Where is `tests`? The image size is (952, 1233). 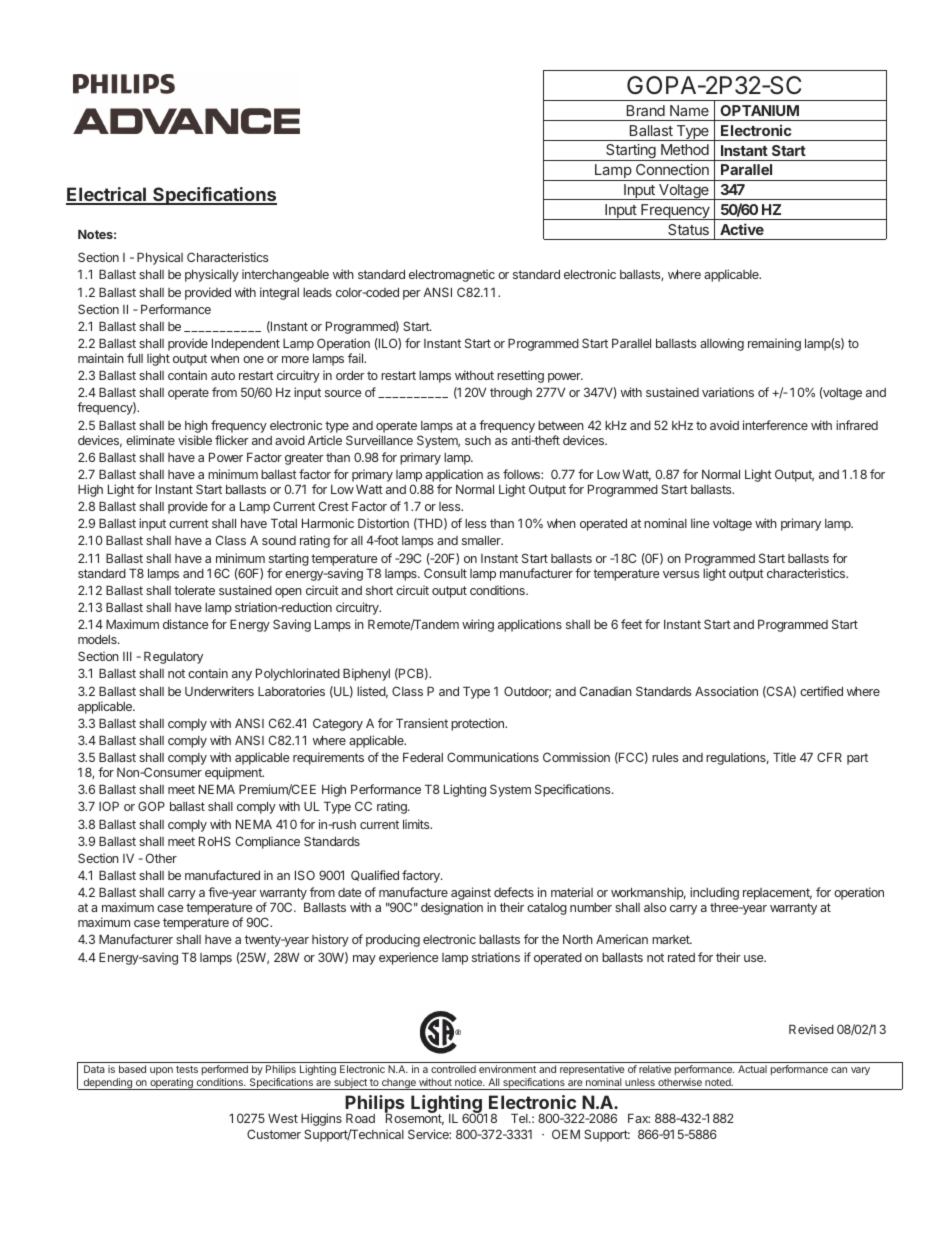 tests is located at coordinates (187, 1069).
